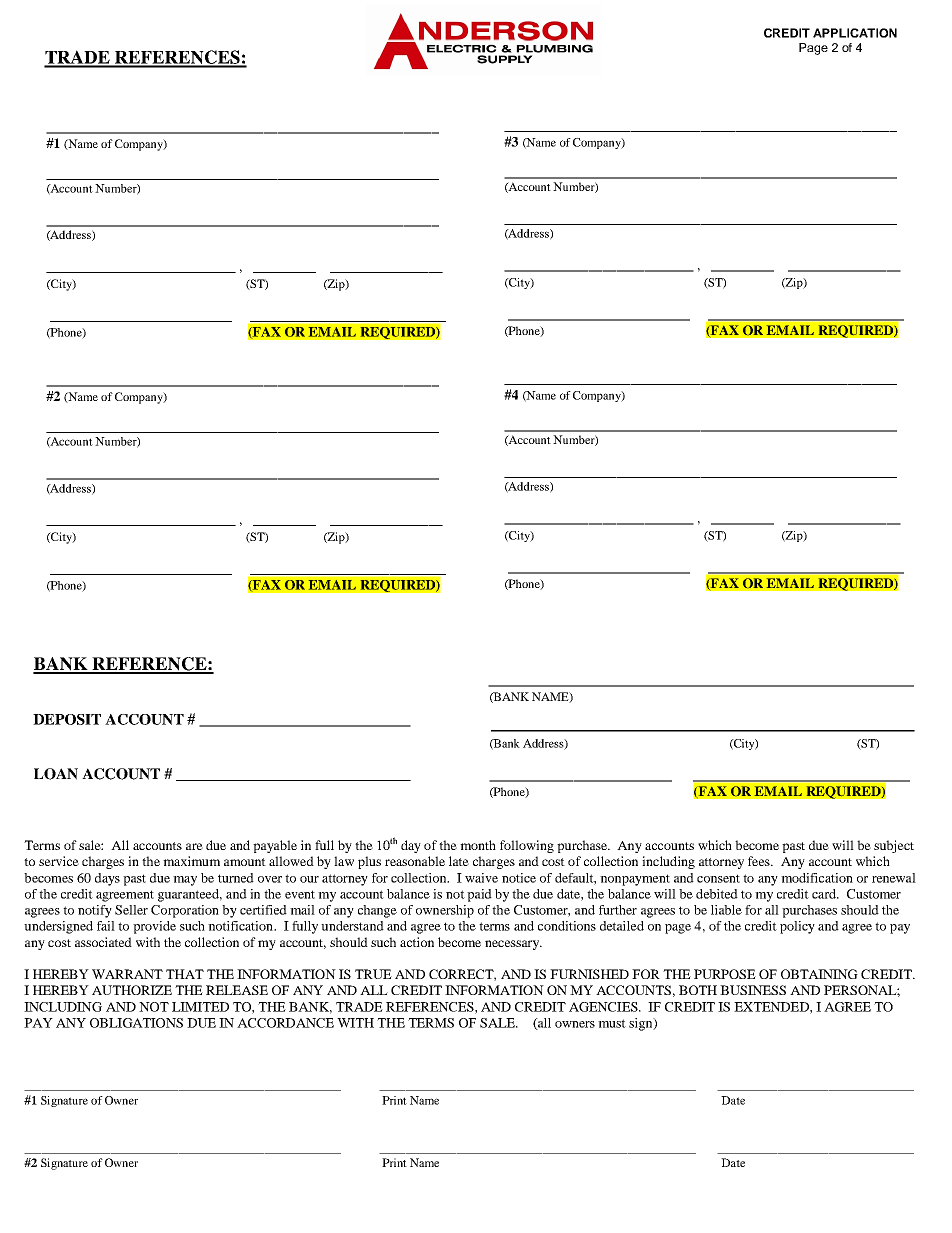 The width and height of the screenshot is (952, 1233). Describe the element at coordinates (855, 33) in the screenshot. I see `APPLICATION` at that location.
